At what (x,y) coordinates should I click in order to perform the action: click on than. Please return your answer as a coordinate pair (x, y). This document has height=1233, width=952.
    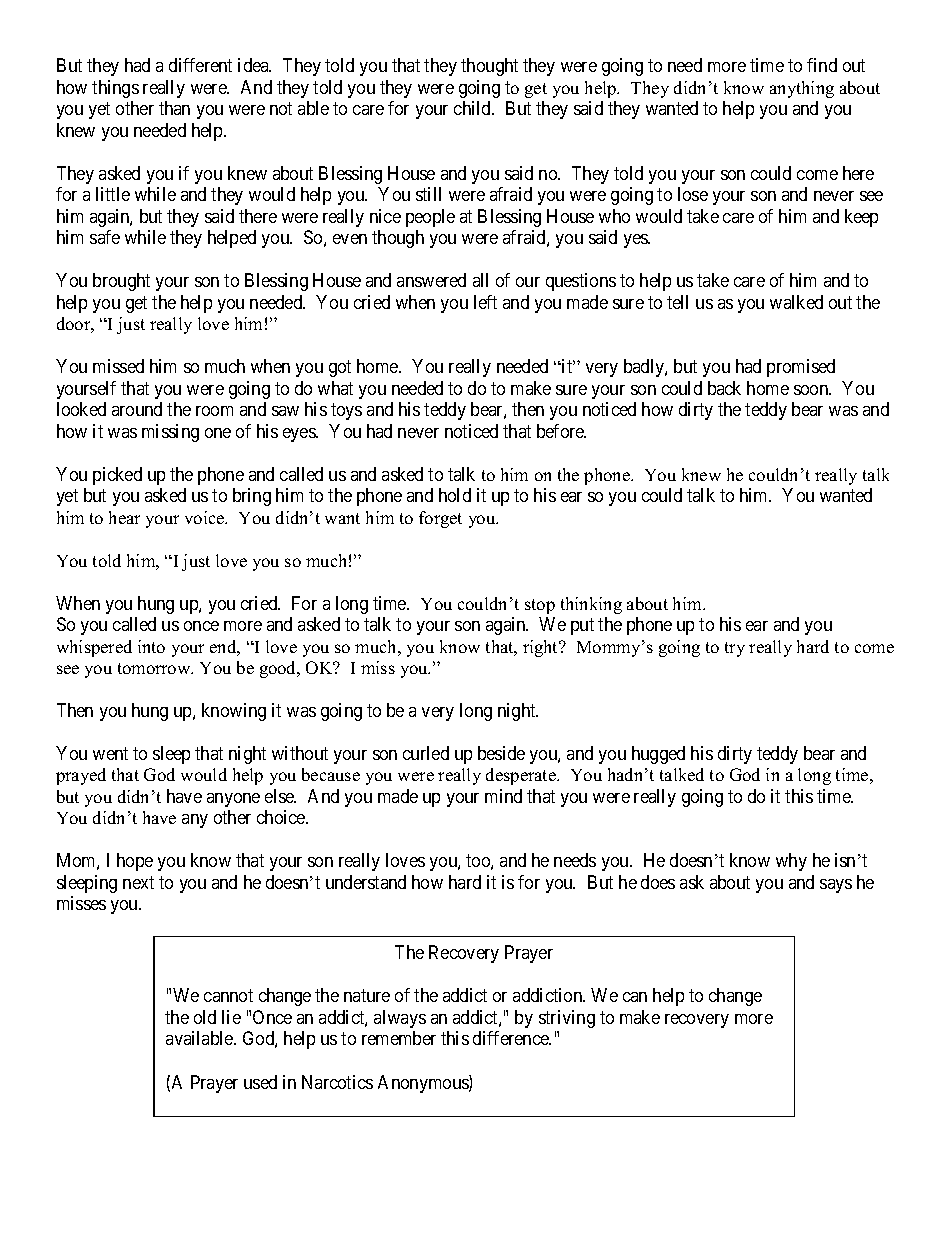
    Looking at the image, I should click on (174, 108).
